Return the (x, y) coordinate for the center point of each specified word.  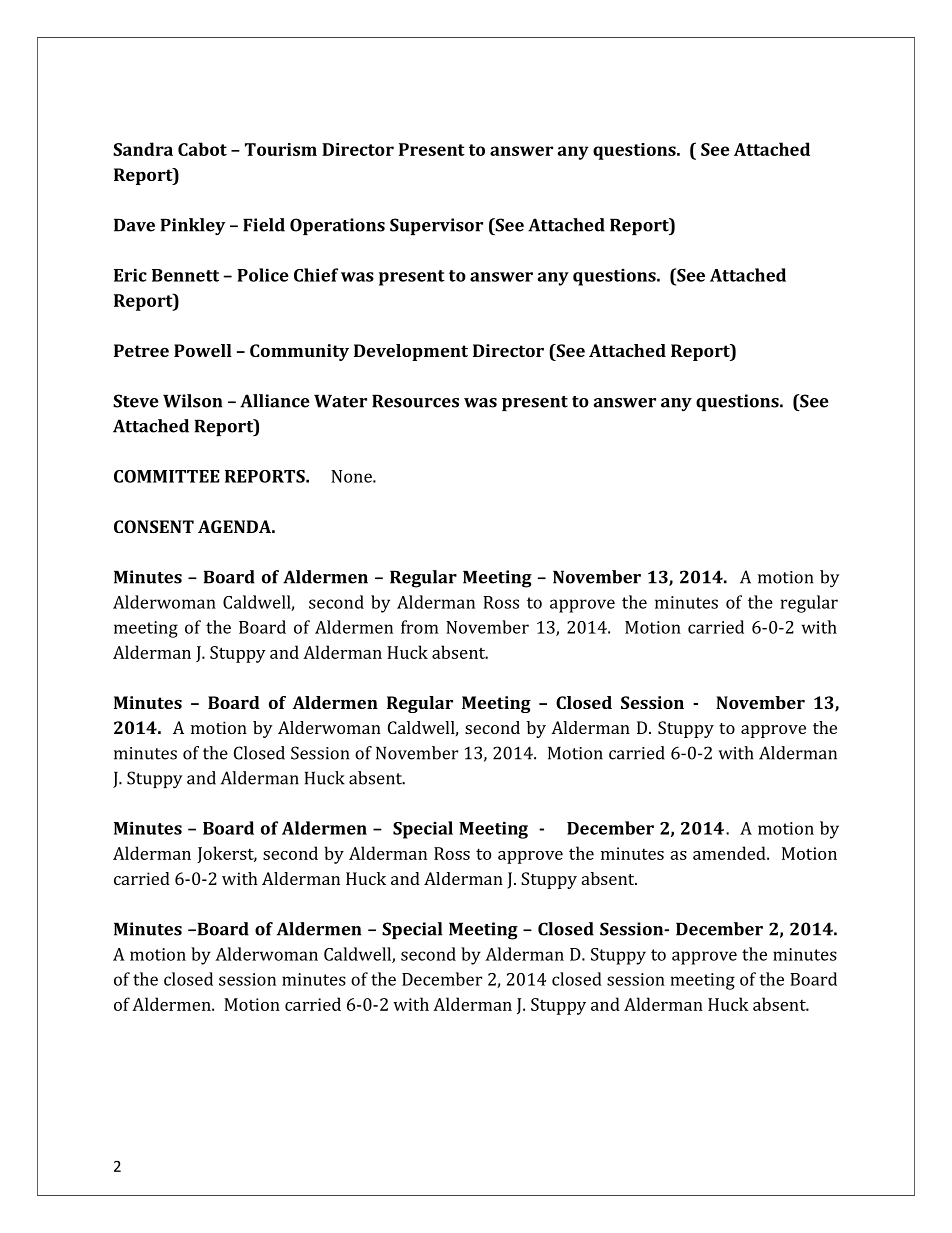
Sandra (143, 149)
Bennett (185, 275)
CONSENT (154, 526)
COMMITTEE (167, 476)
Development (411, 352)
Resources (415, 401)
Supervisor (436, 226)
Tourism (281, 149)
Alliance (274, 401)
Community (299, 352)
